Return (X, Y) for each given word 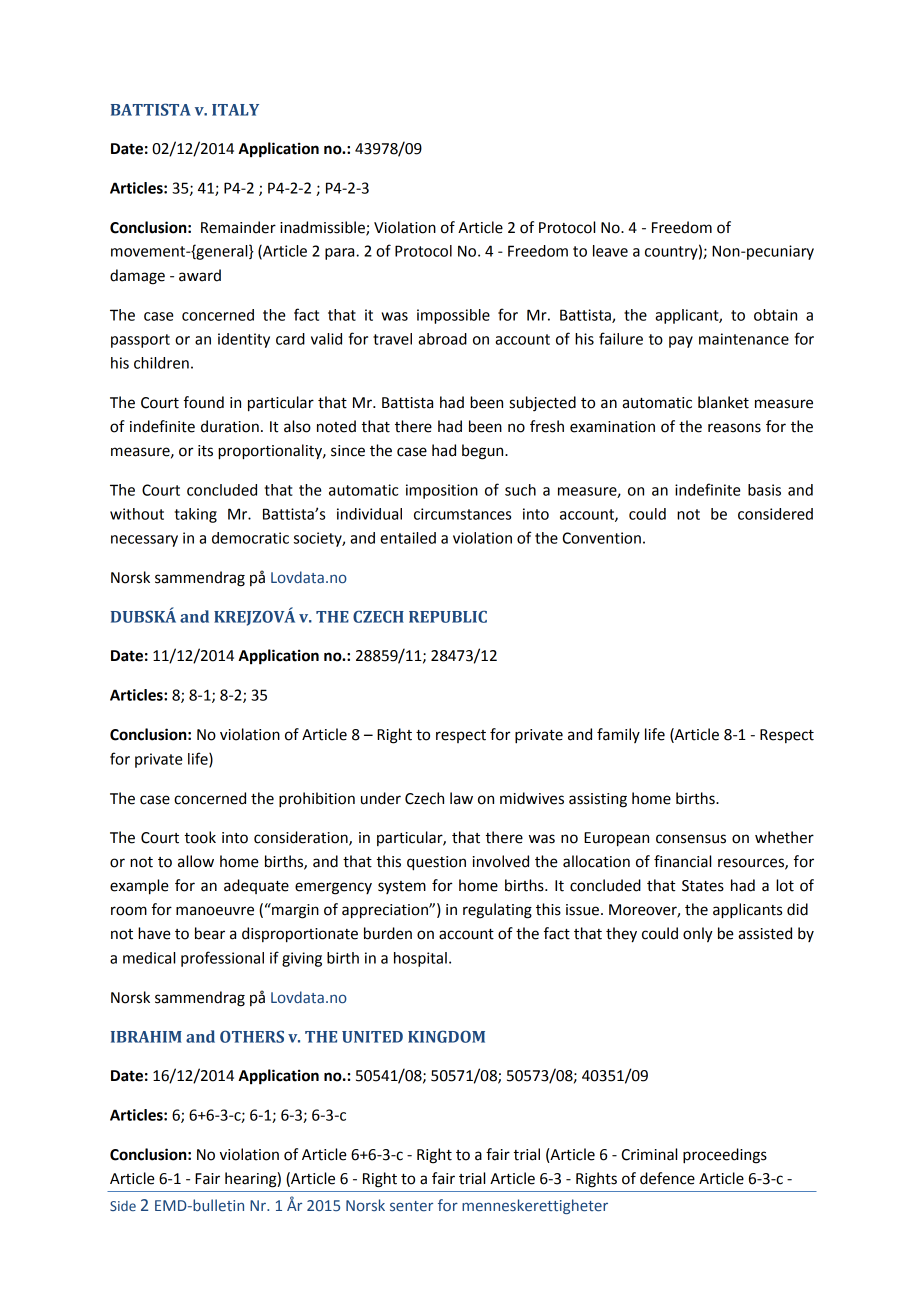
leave (610, 251)
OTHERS (252, 1036)
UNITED (372, 1037)
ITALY (235, 110)
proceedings (725, 1156)
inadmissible (323, 228)
